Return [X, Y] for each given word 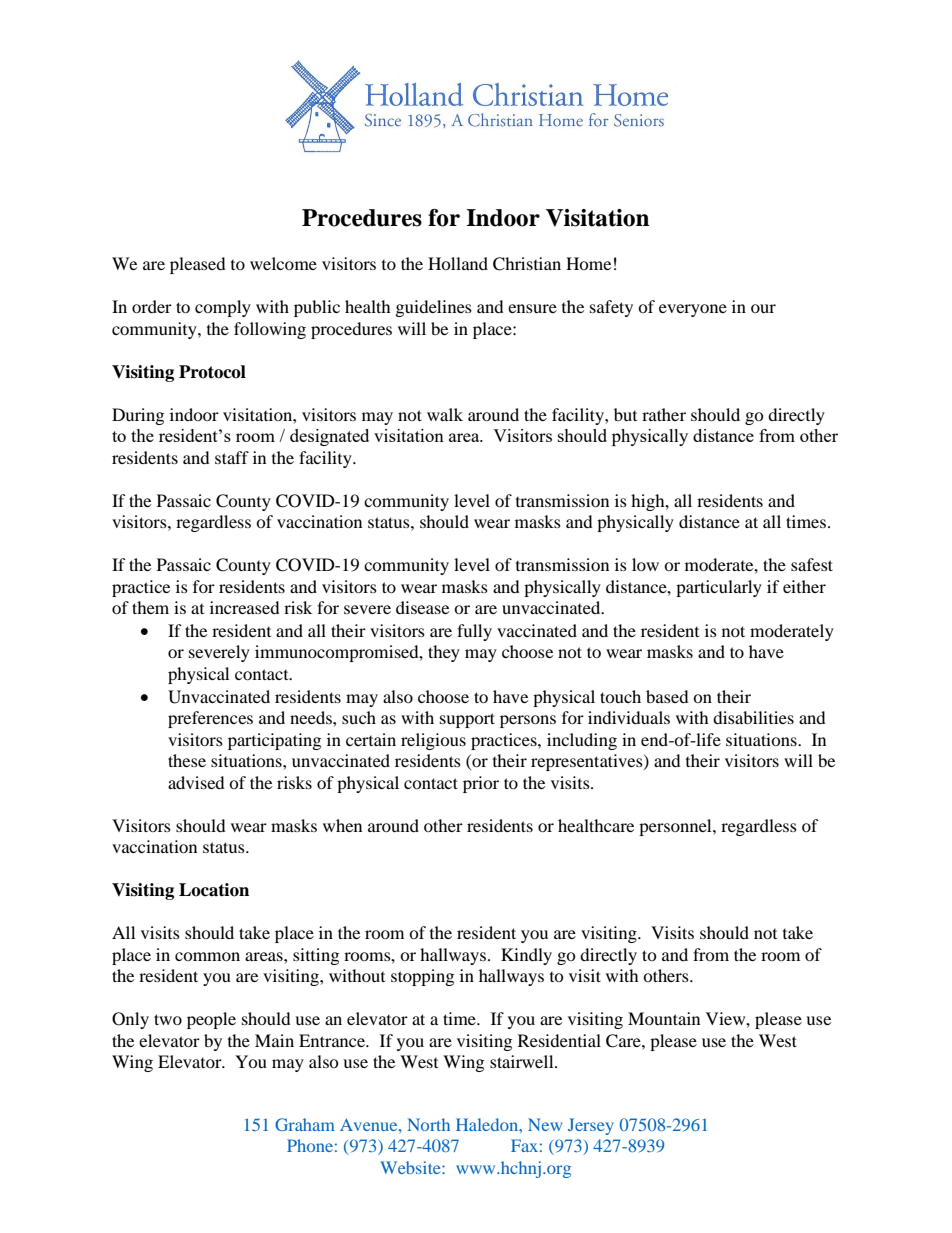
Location [214, 890]
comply [223, 308]
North [428, 1124]
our [763, 308]
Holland [458, 263]
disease [422, 607]
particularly [719, 588]
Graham [304, 1124]
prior [481, 784]
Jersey [591, 1126]
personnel [676, 827]
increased [245, 607]
